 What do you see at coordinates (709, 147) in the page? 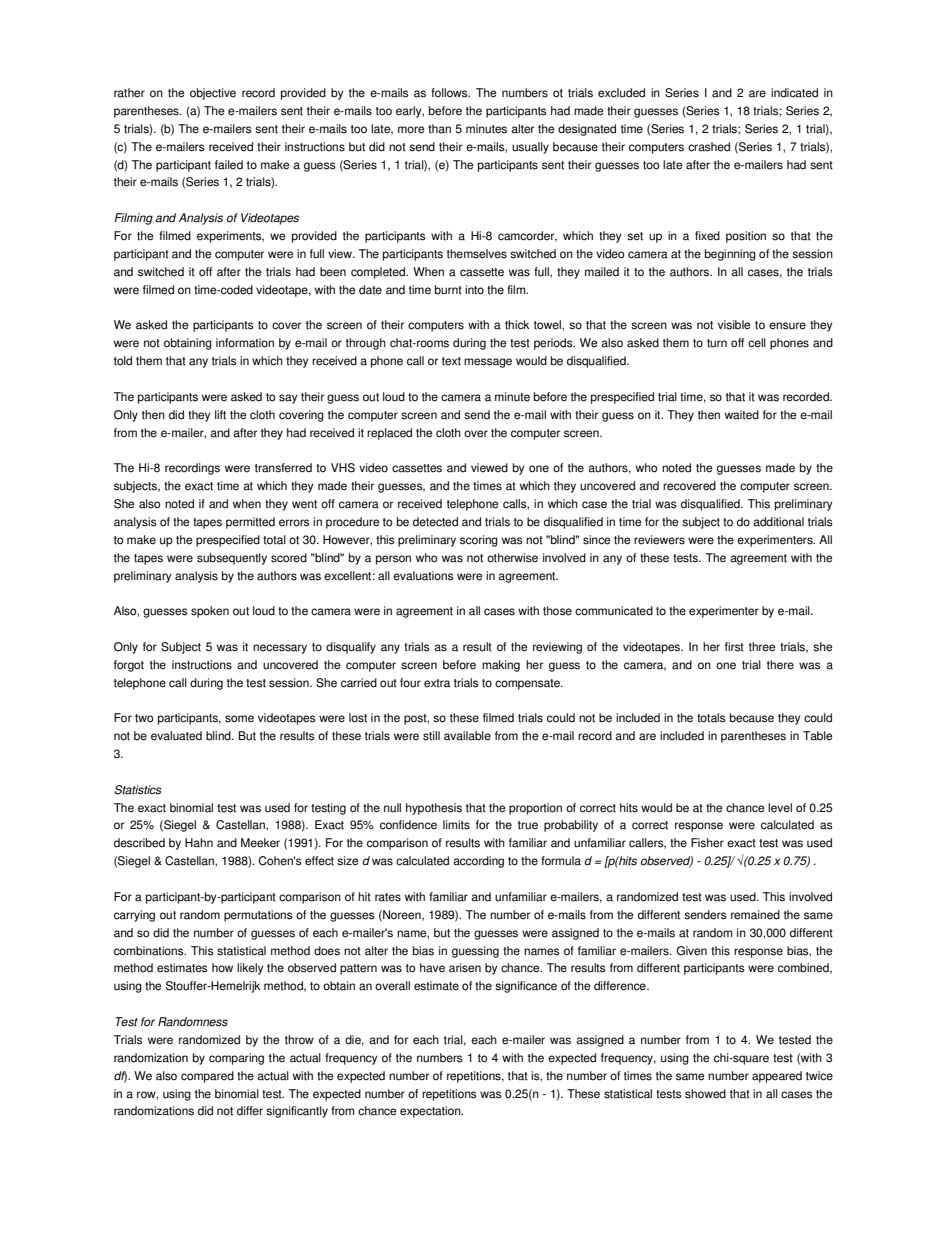
I see `crashed` at bounding box center [709, 147].
